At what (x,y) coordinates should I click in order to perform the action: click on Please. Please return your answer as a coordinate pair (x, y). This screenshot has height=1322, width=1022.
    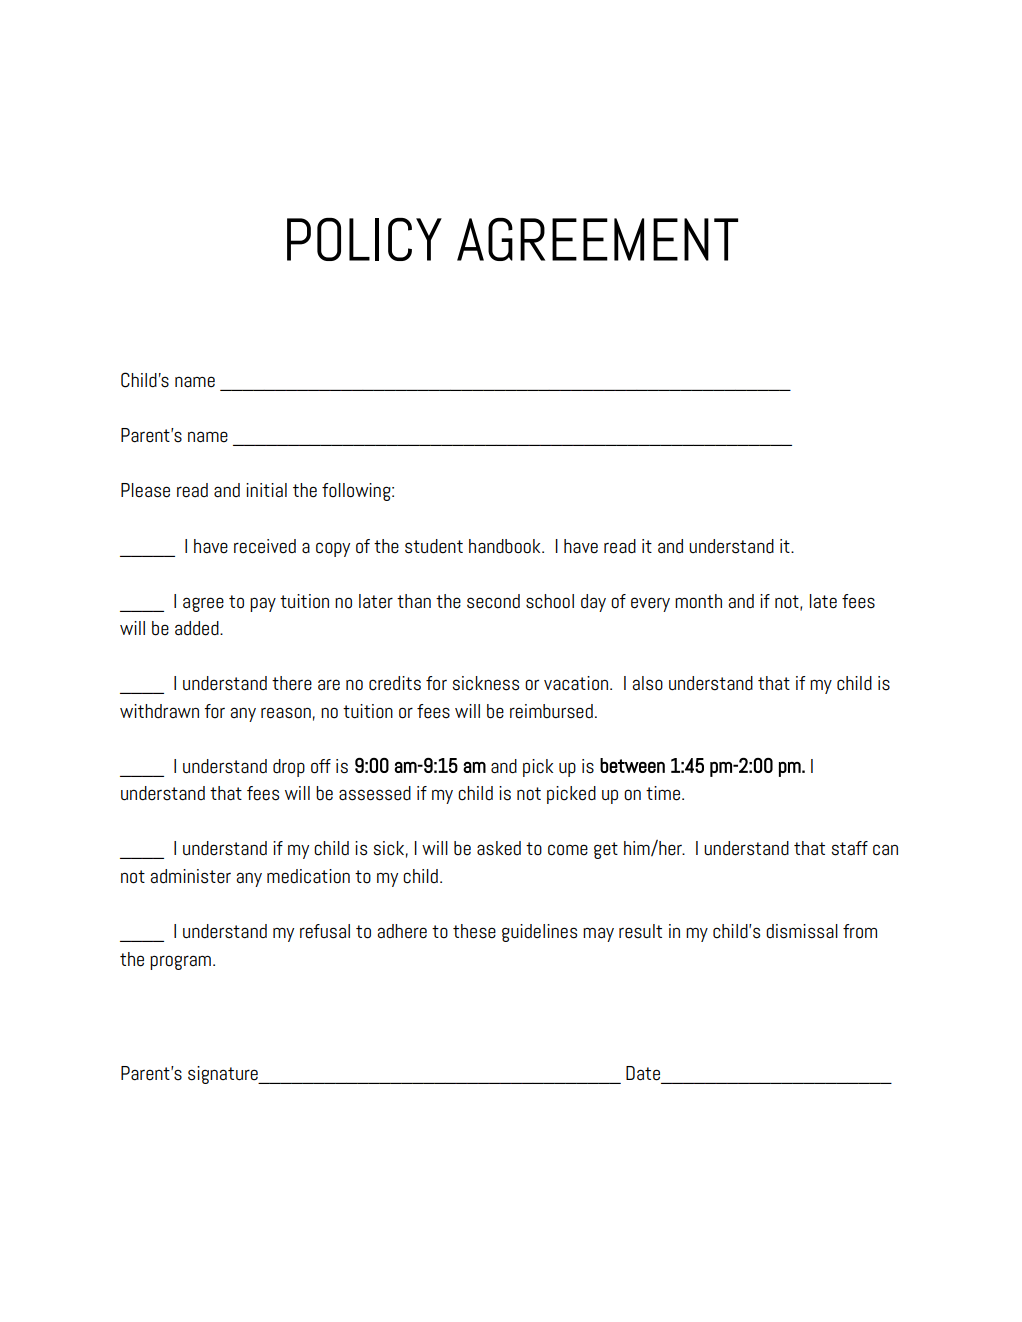
    Looking at the image, I should click on (145, 490).
